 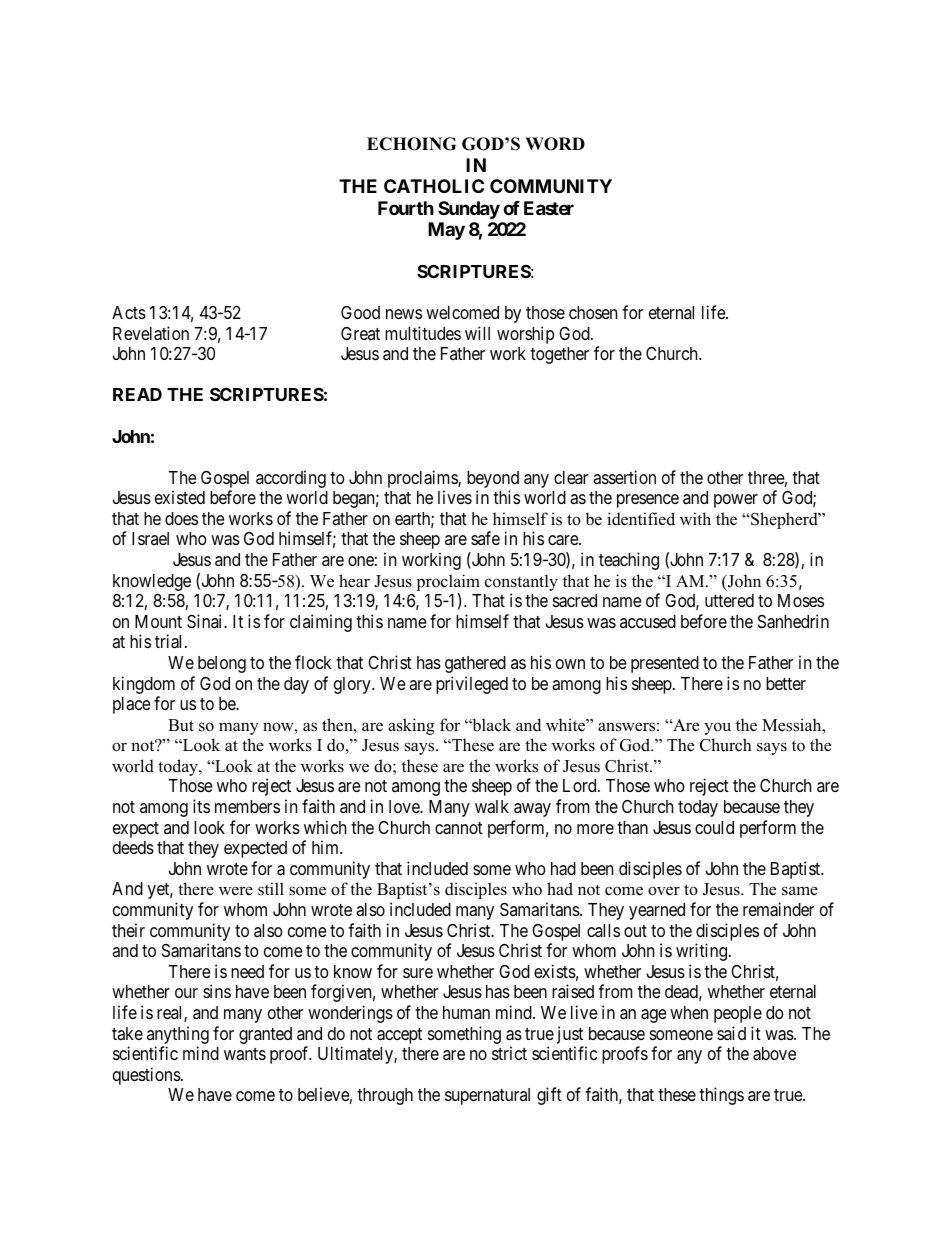 I want to click on Fourth, so click(x=406, y=208).
